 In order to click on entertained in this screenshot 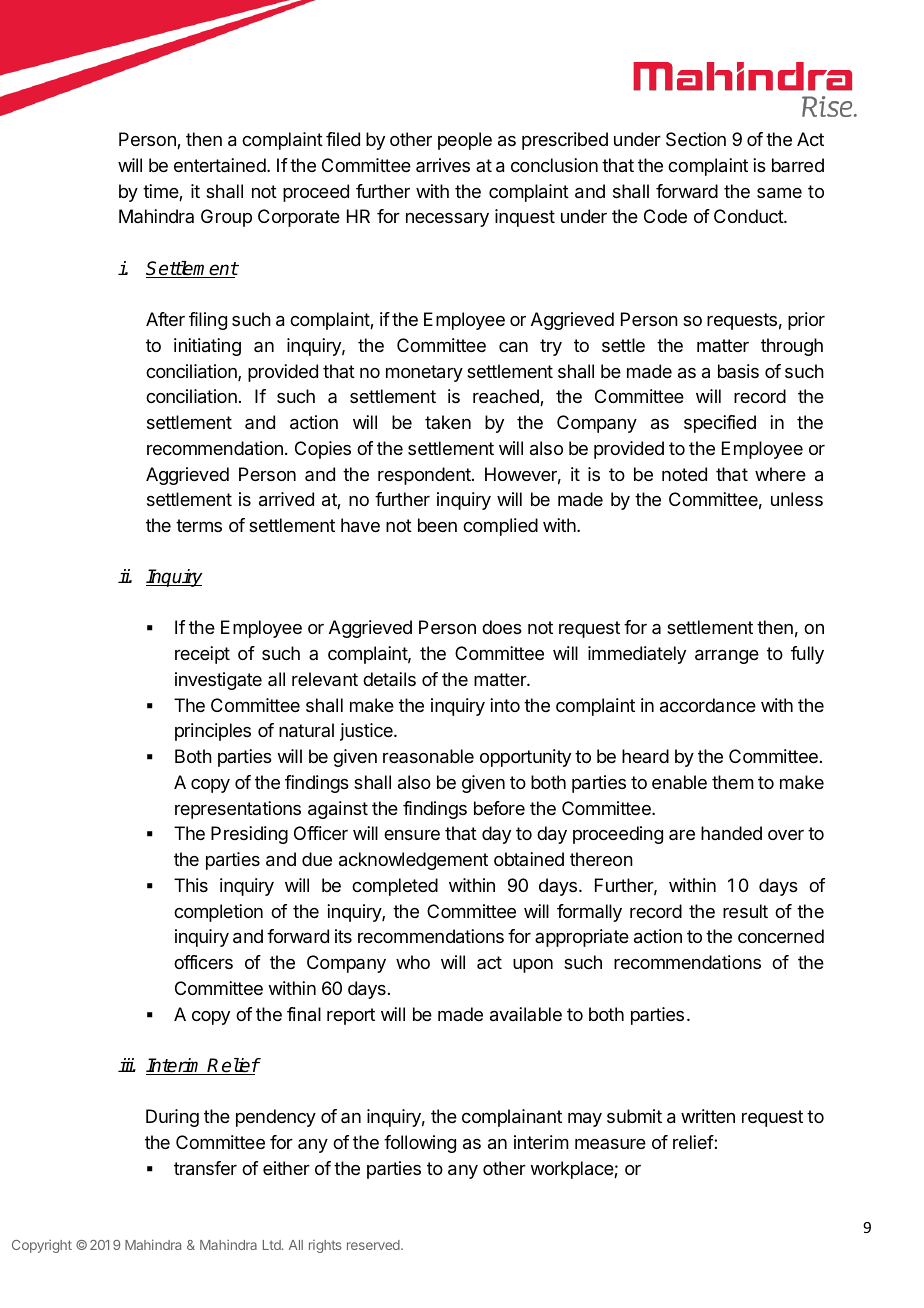, I will do `click(220, 165)`.
